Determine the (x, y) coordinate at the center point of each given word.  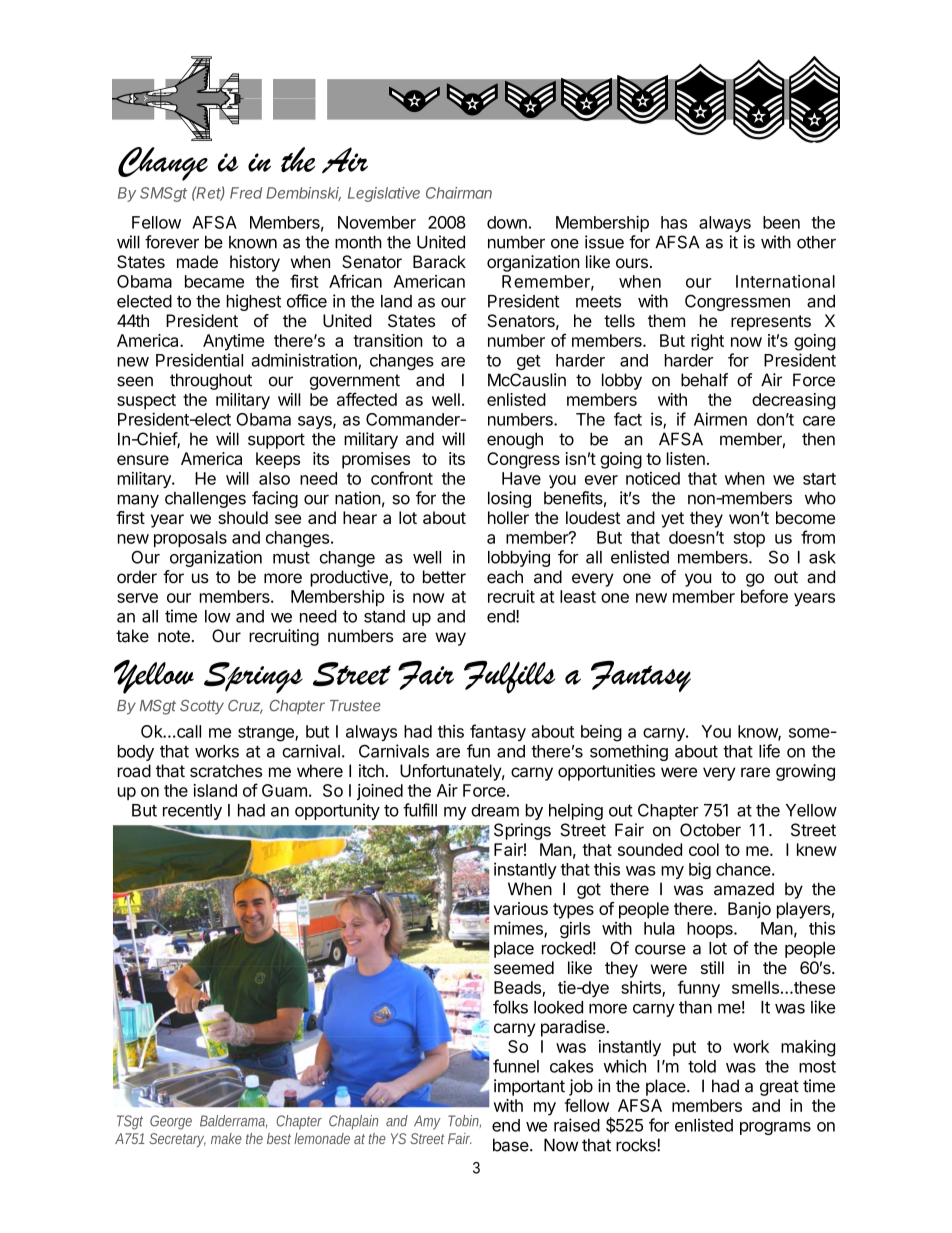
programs (775, 1128)
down (507, 222)
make (226, 1138)
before (764, 596)
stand (384, 616)
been (781, 222)
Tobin (464, 1121)
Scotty (202, 707)
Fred (246, 193)
